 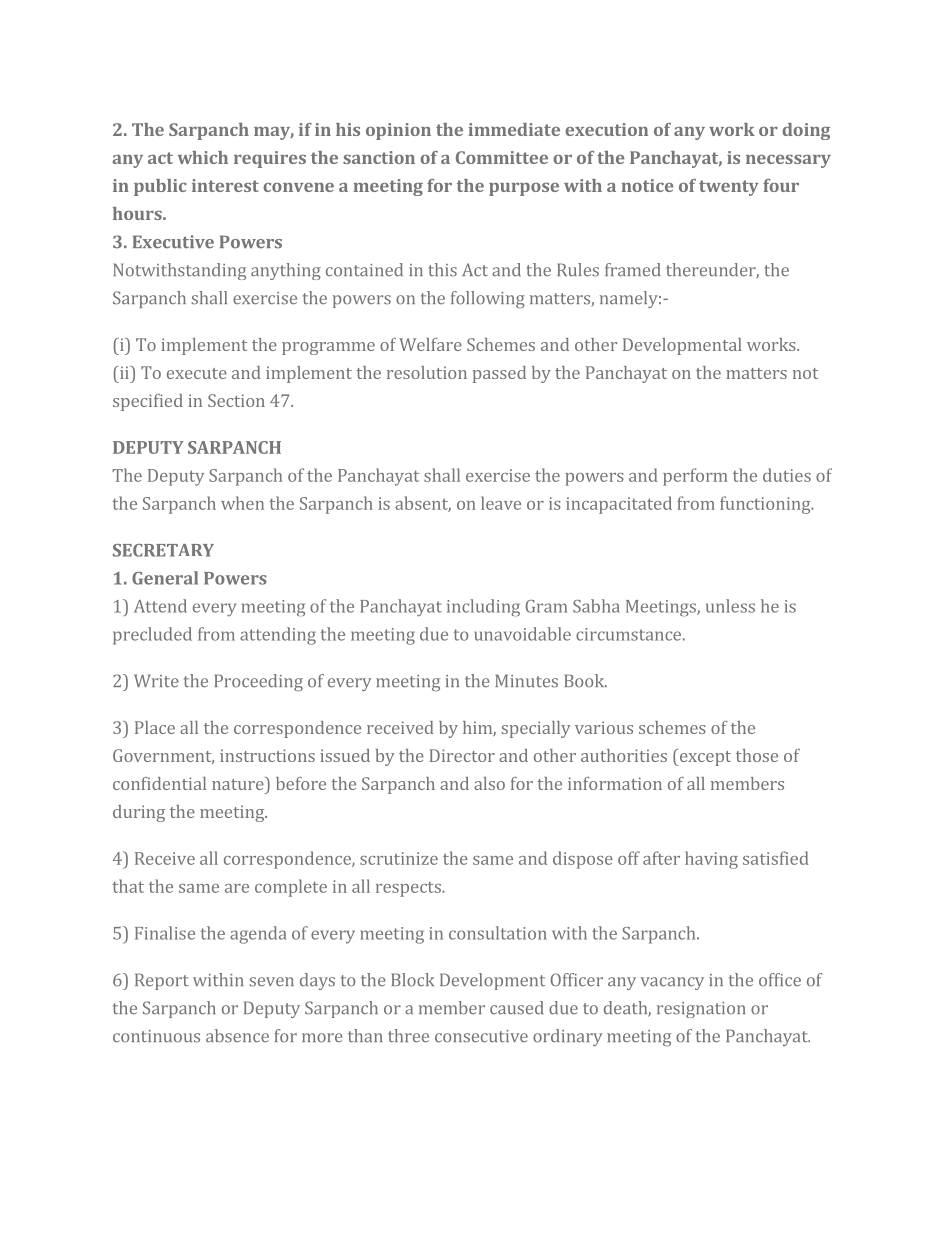 I want to click on unless, so click(x=730, y=606).
